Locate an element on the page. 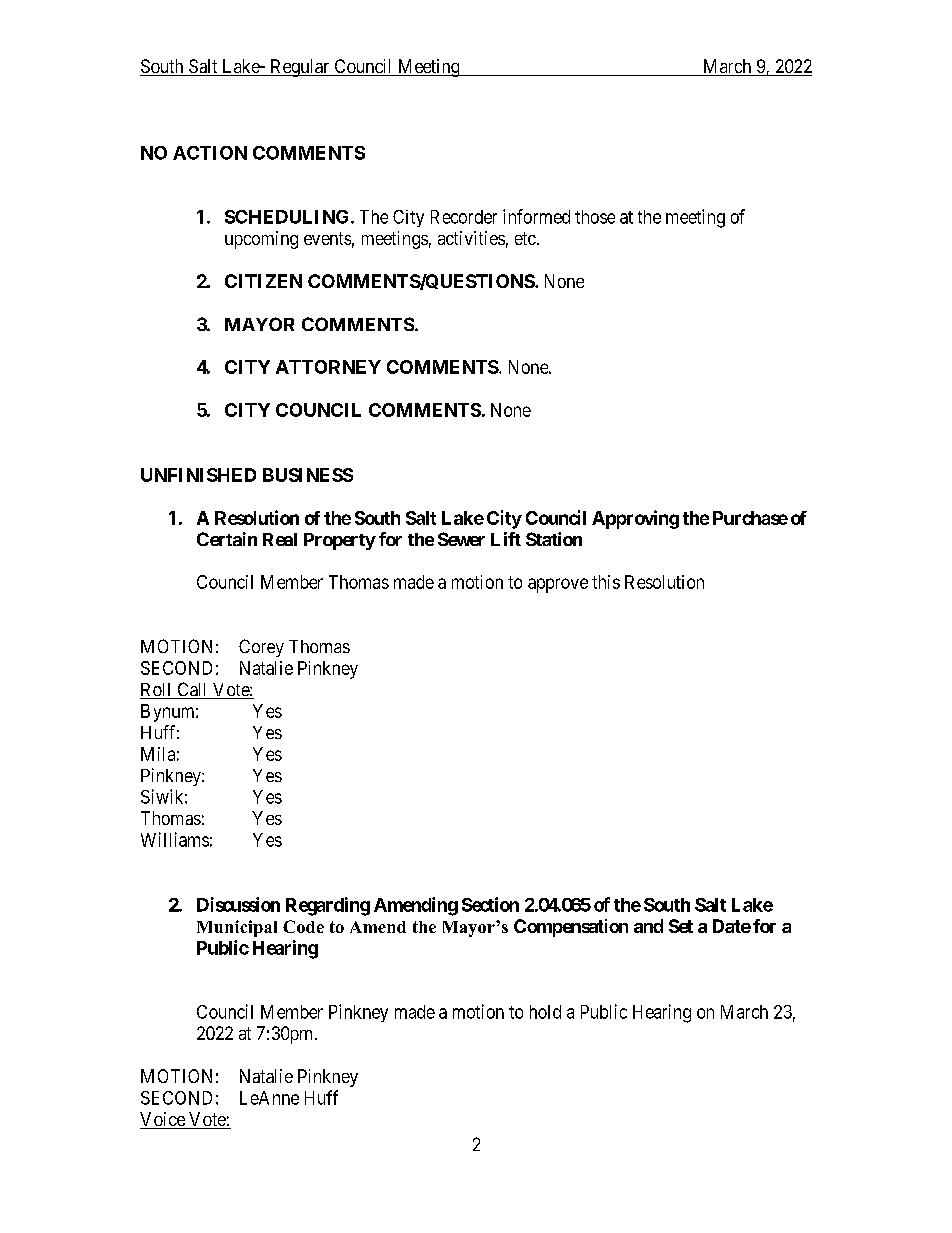 This document has height=1233, width=952. Corey is located at coordinates (261, 648).
